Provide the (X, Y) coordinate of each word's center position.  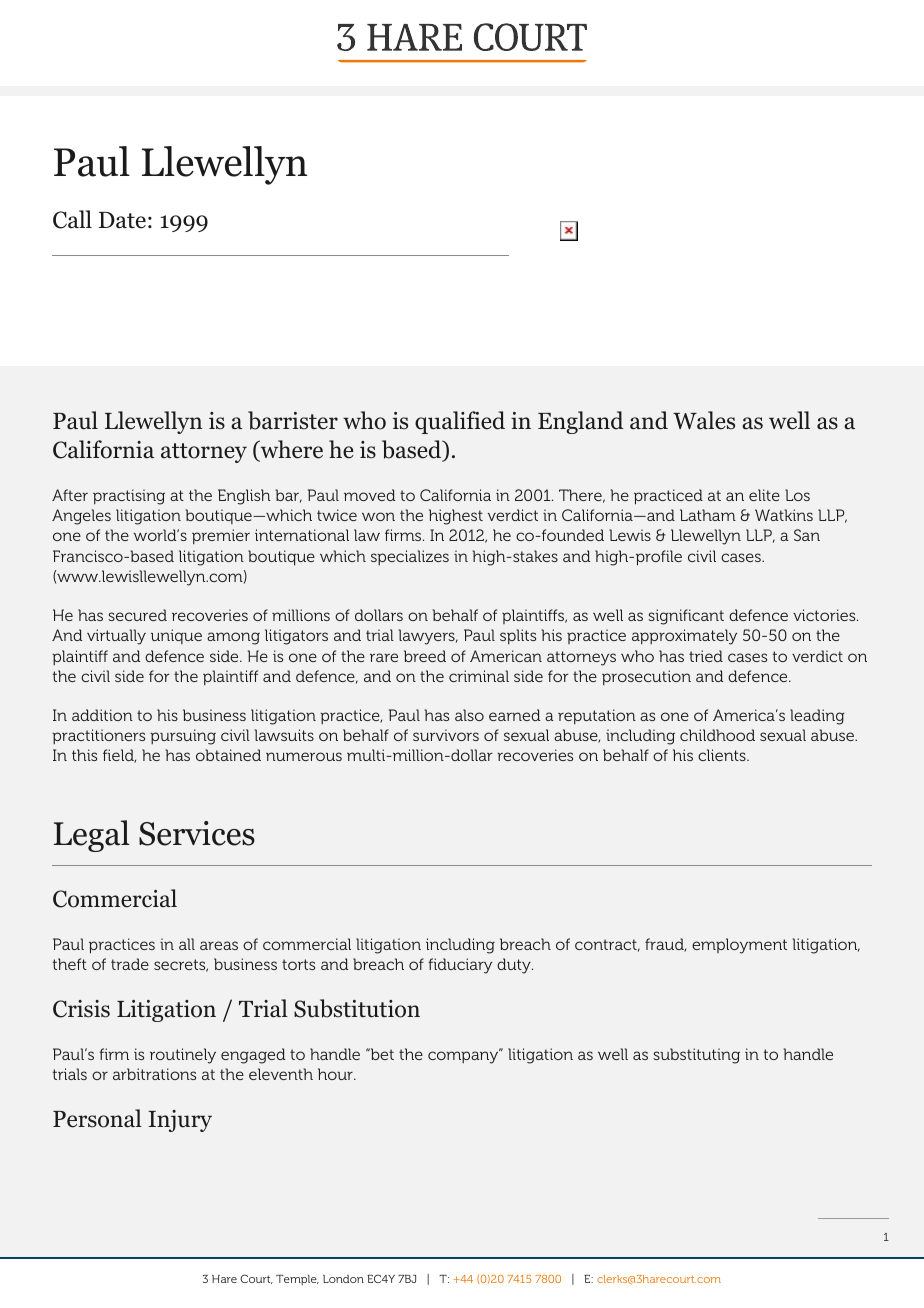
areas (219, 945)
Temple (297, 1280)
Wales (704, 420)
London (343, 1279)
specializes (410, 557)
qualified (460, 422)
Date (122, 220)
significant (686, 617)
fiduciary (460, 966)
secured (137, 615)
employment (739, 946)
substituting (696, 1056)
